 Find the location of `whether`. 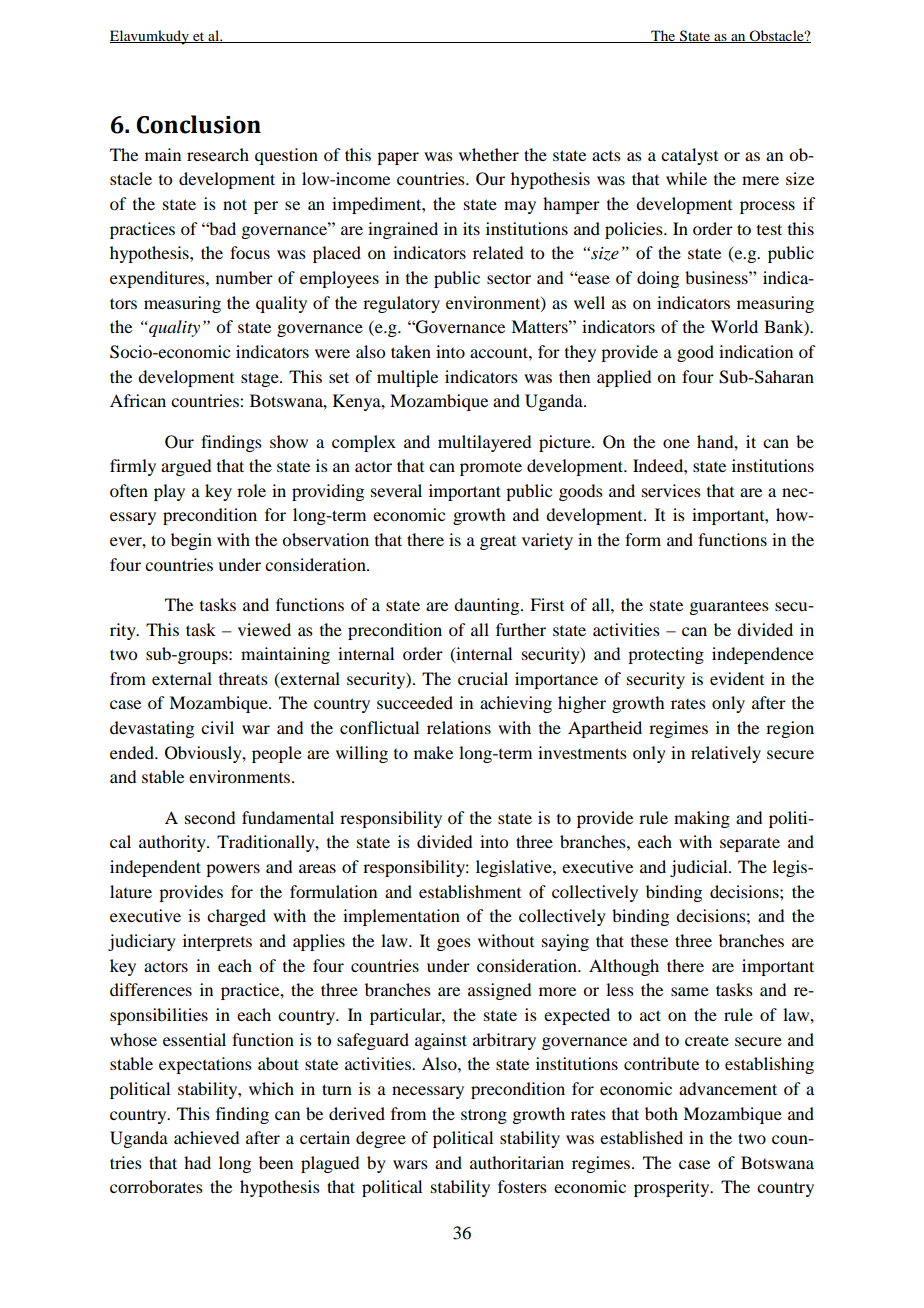

whether is located at coordinates (489, 154).
